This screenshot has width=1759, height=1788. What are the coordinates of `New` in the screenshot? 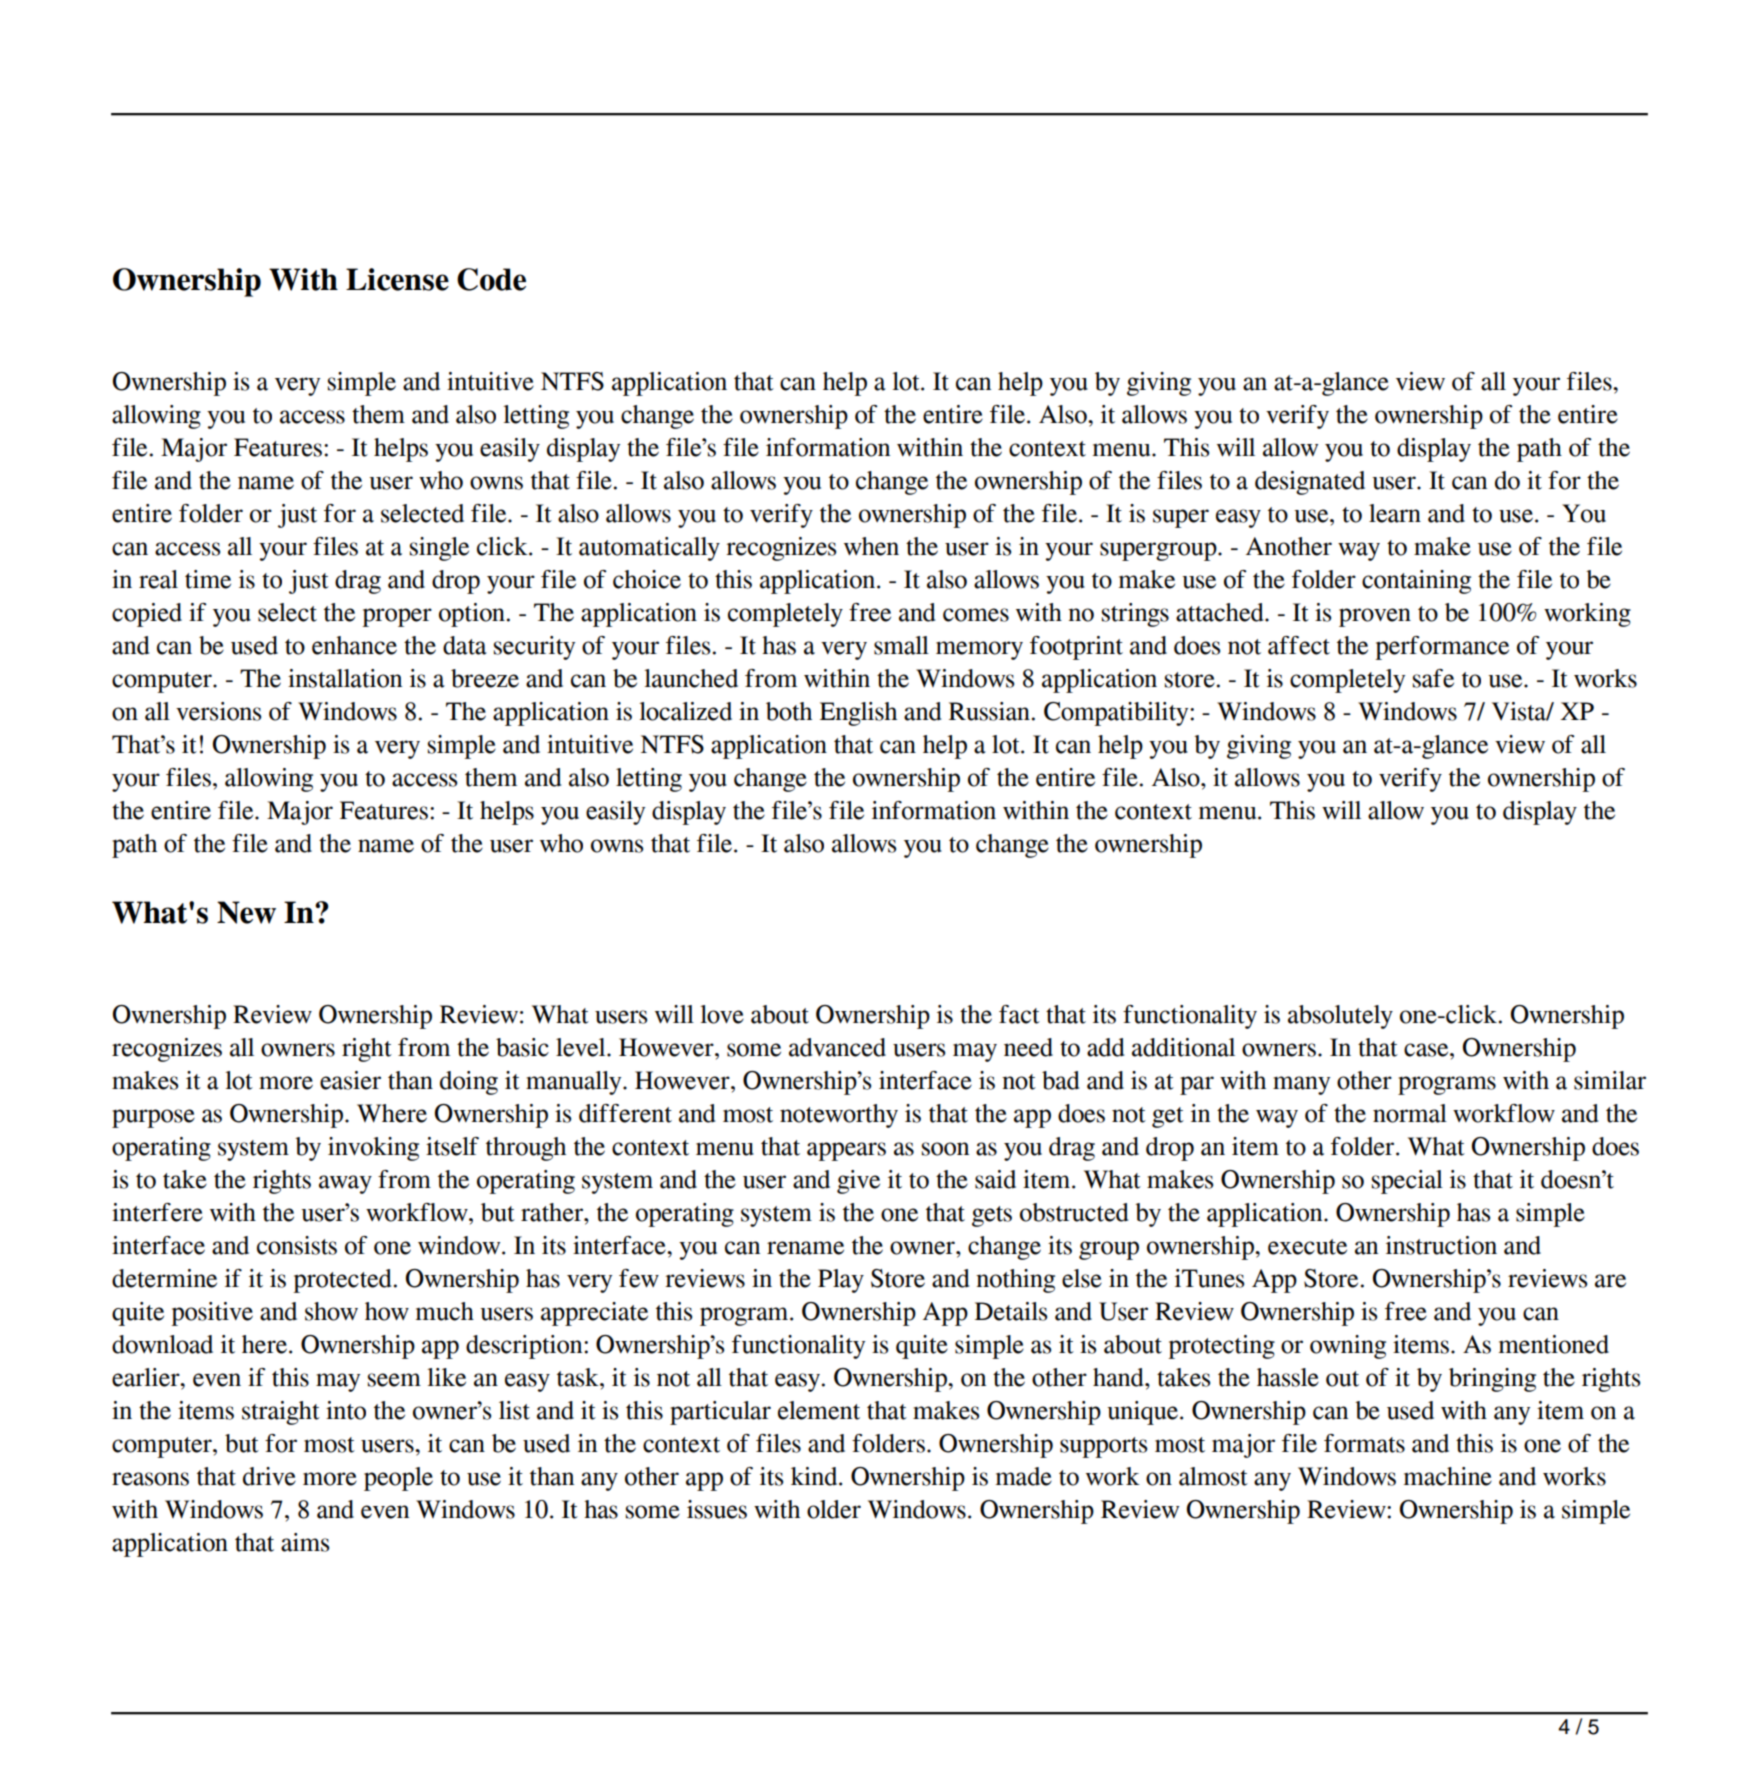 It's located at (246, 912).
